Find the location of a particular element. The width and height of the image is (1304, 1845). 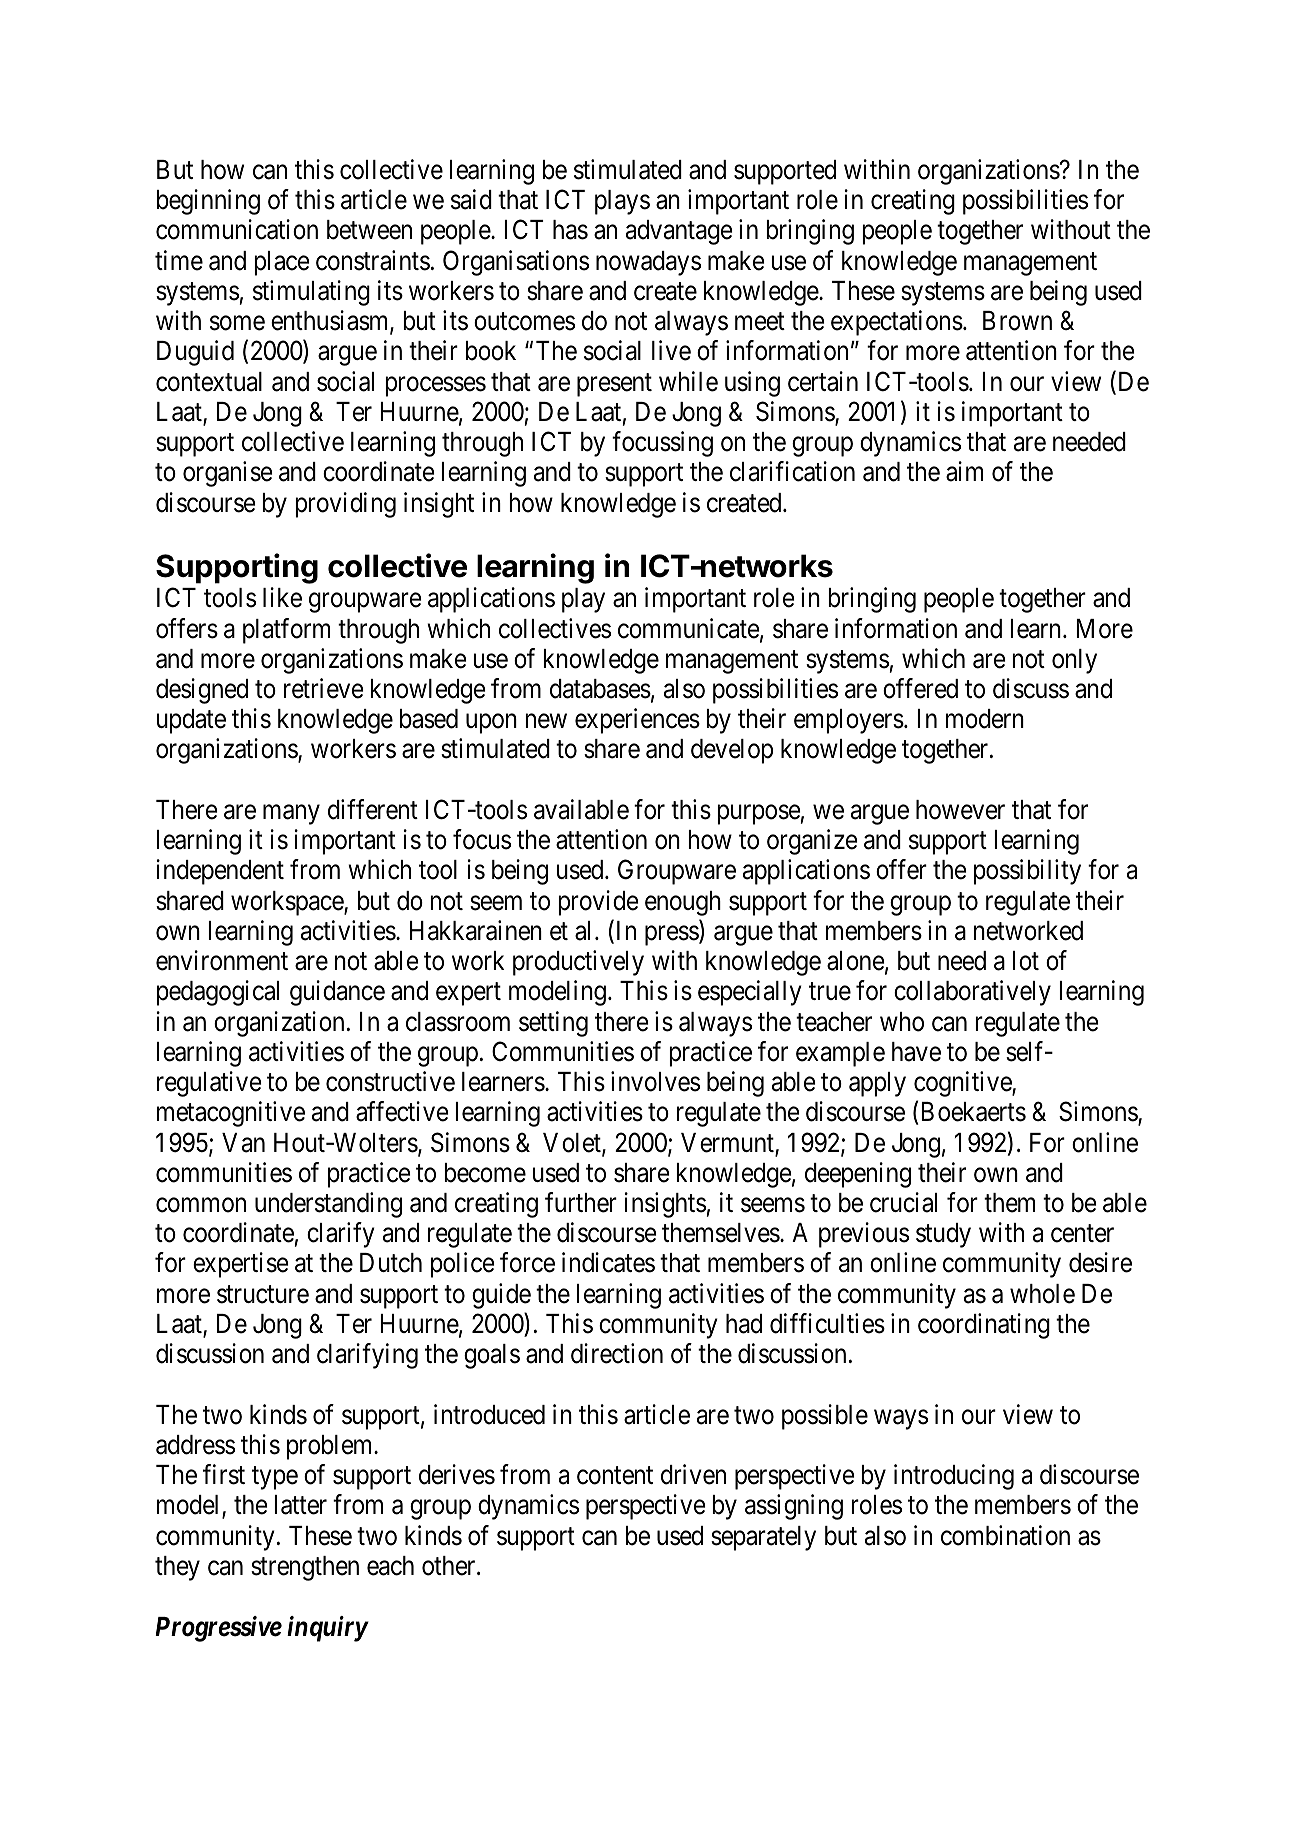

aim is located at coordinates (964, 471).
